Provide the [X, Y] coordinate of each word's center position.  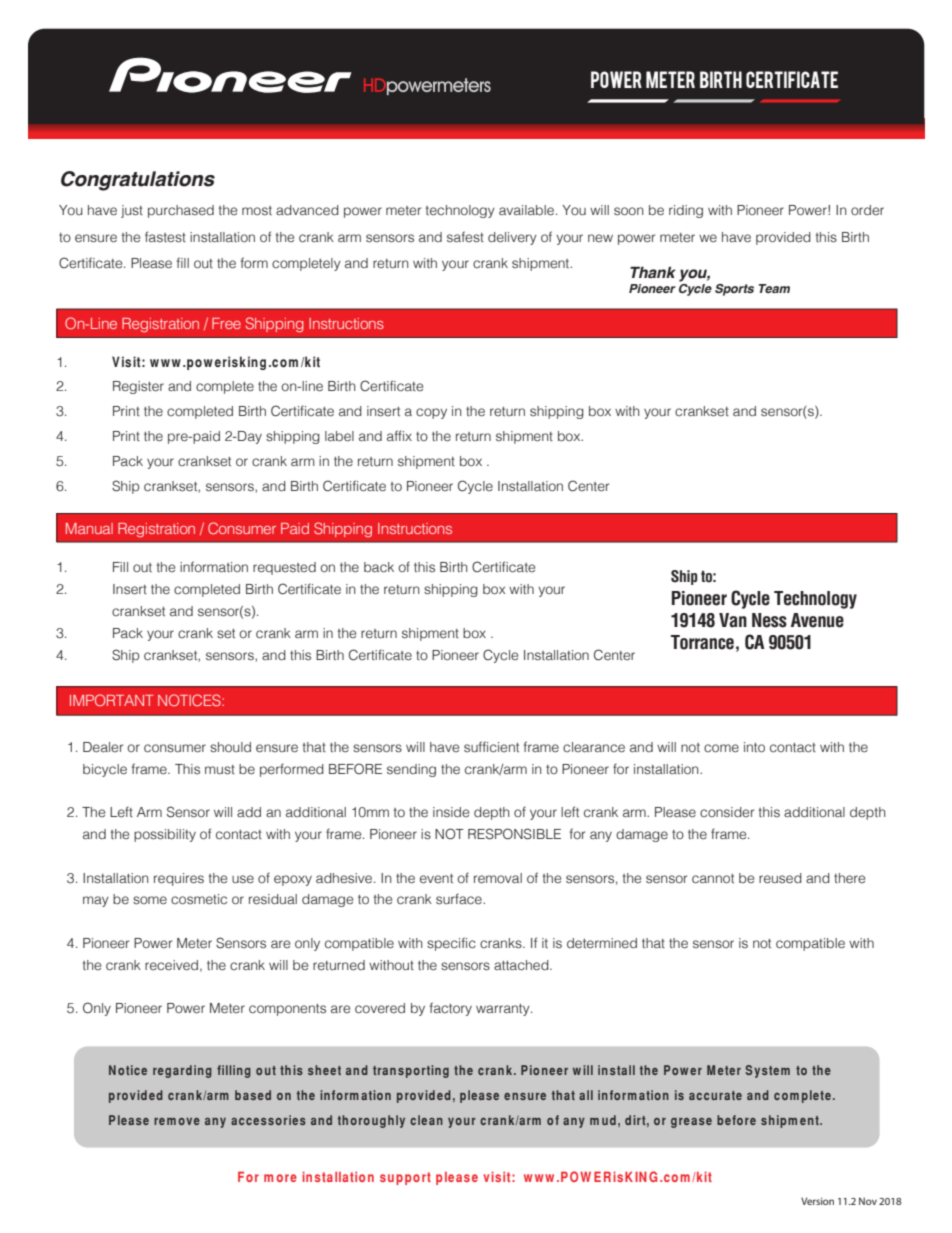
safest [465, 237]
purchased [181, 211]
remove [177, 1121]
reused [780, 878]
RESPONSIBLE [514, 834]
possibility [165, 835]
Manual [89, 528]
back [379, 567]
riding [686, 211]
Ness [769, 620]
